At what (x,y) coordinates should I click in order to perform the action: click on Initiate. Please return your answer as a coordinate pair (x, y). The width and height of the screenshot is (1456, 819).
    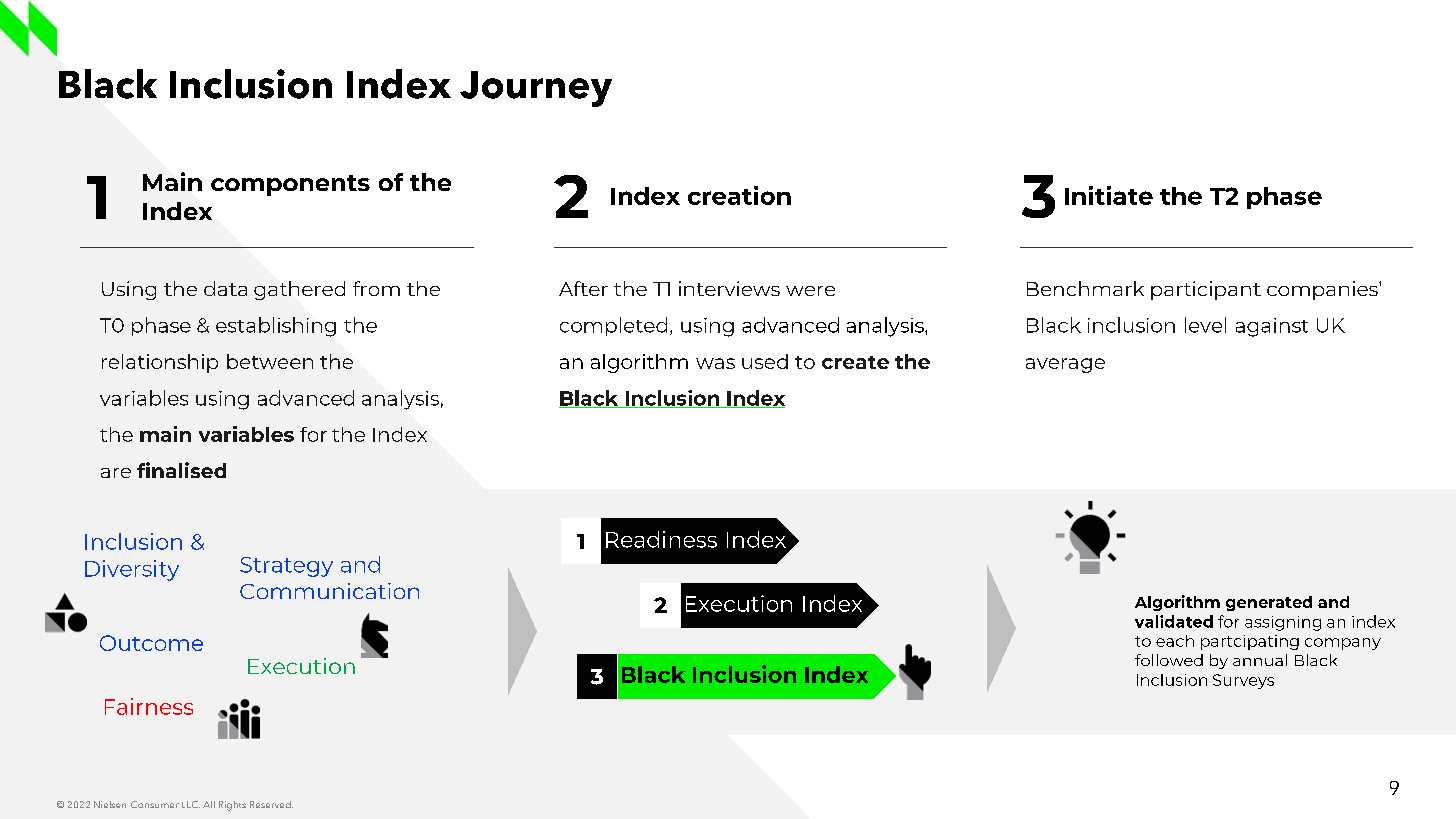
    Looking at the image, I should click on (1109, 195).
